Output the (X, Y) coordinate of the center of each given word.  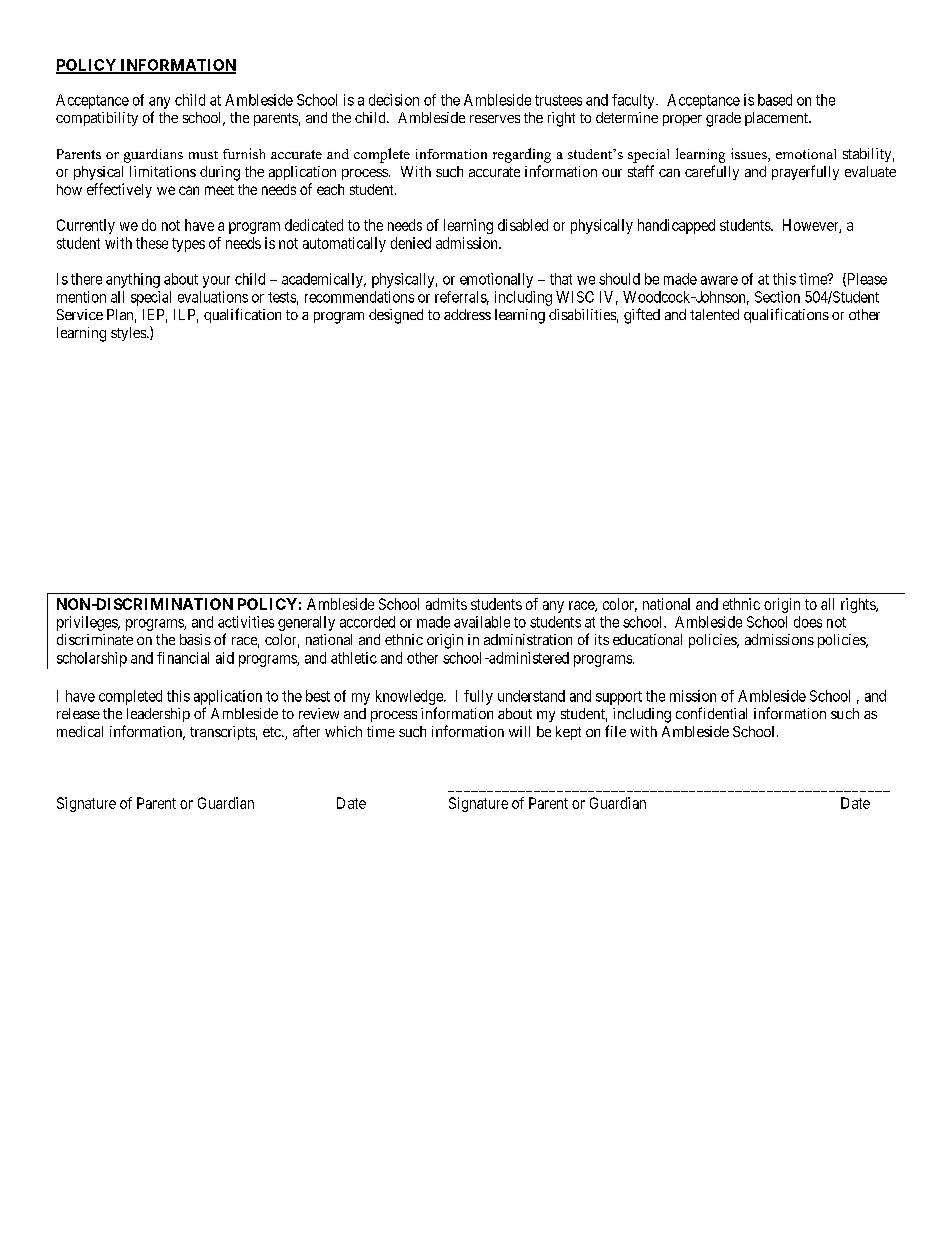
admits (446, 604)
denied (411, 243)
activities (246, 622)
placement (777, 119)
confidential (711, 713)
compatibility (97, 119)
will (519, 731)
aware (719, 280)
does (808, 622)
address (467, 314)
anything (133, 280)
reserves (495, 119)
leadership (158, 715)
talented (714, 314)
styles (129, 334)
